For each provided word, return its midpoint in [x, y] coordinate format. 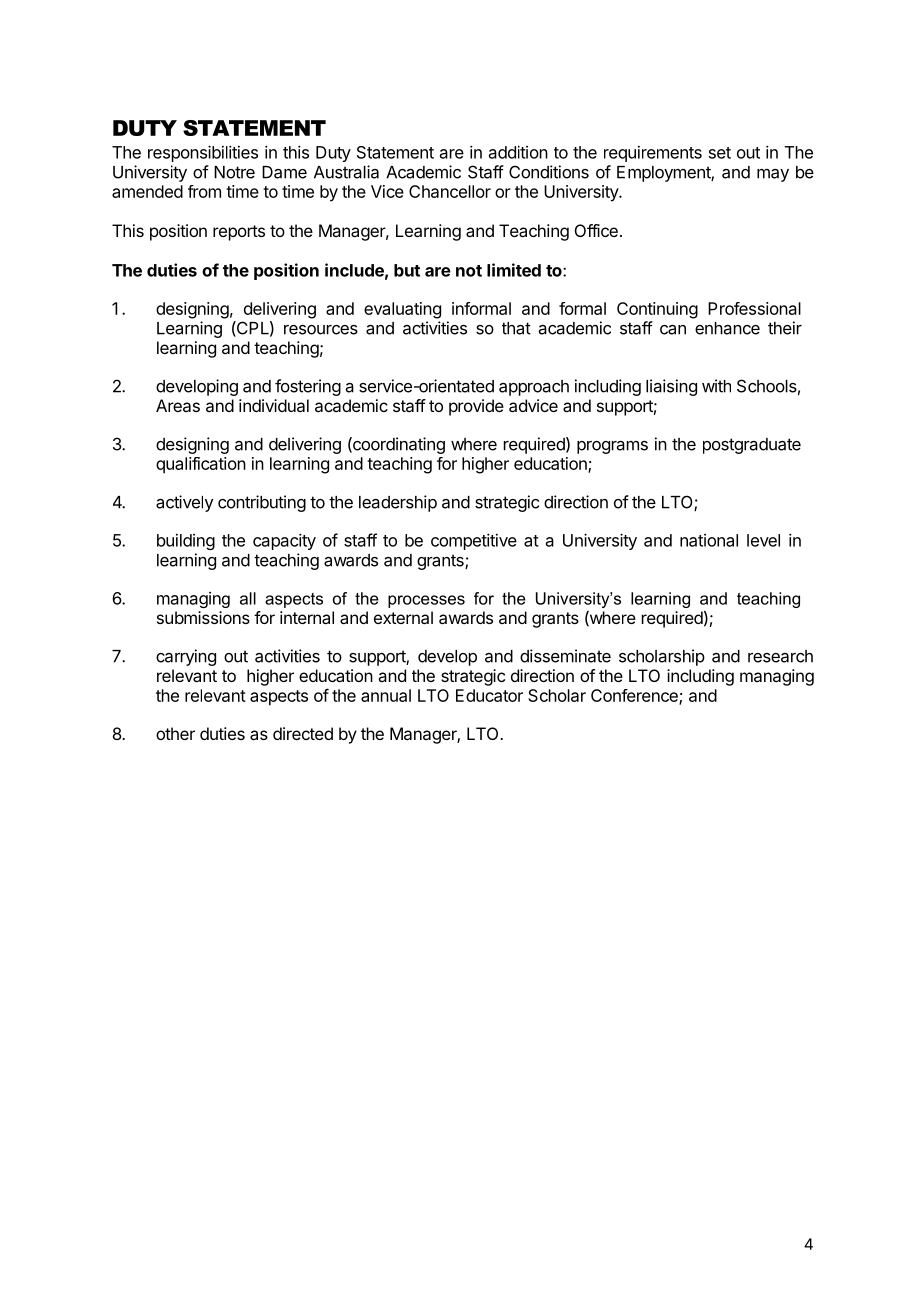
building [186, 542]
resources [321, 330]
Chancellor [450, 191]
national [709, 540]
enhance [727, 328]
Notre [234, 172]
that [516, 328]
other [175, 733]
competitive [474, 541]
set [720, 153]
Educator [489, 695]
